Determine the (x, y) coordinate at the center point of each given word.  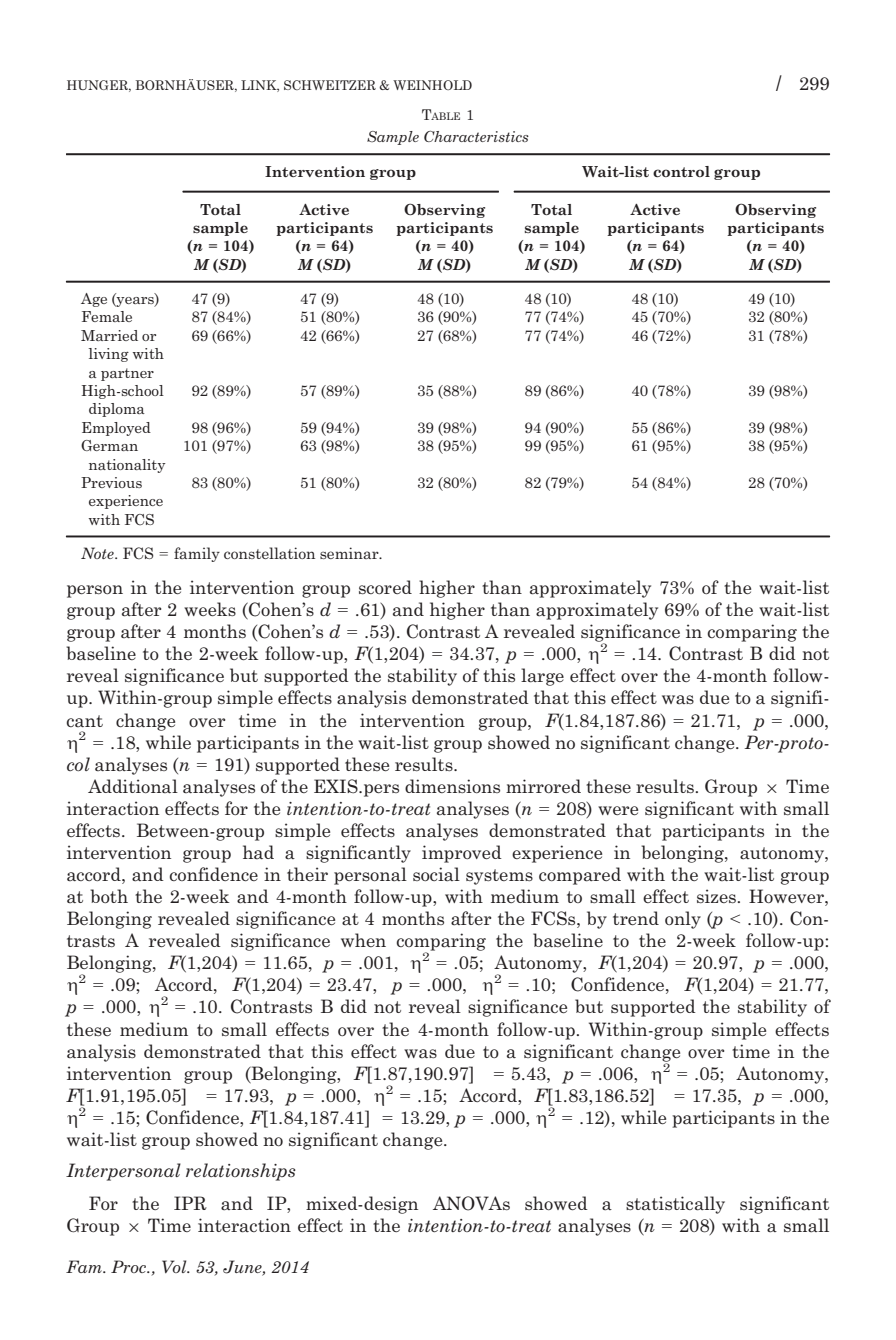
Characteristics (476, 136)
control (681, 171)
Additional (133, 786)
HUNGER (99, 86)
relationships (241, 1172)
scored (385, 587)
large (542, 677)
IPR (190, 1203)
